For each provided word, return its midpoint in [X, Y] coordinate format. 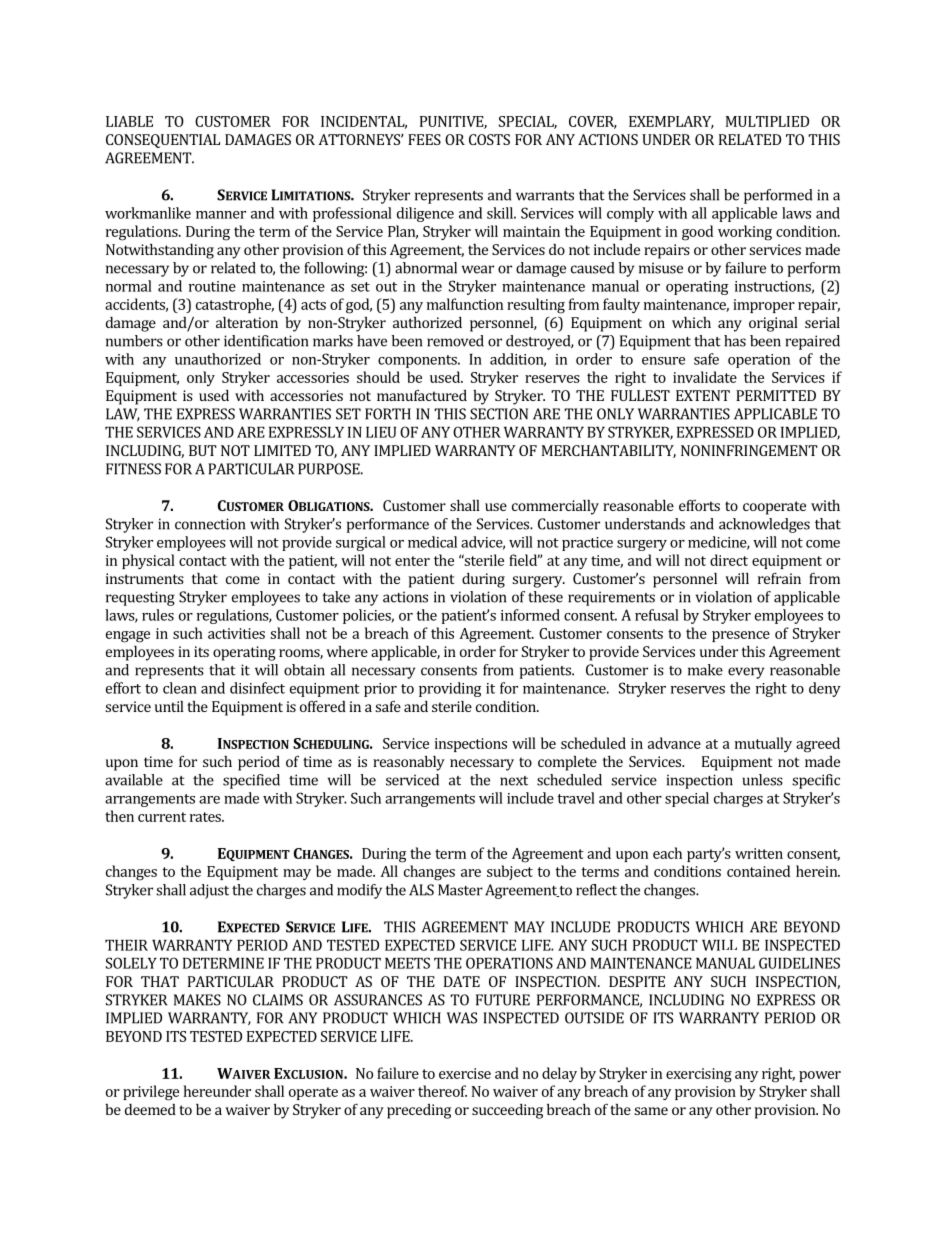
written [759, 853]
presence [741, 636]
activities [236, 633]
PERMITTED [776, 395]
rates [206, 817]
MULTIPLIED [767, 121]
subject [510, 872]
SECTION [499, 414]
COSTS [489, 139]
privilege [151, 1093]
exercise [465, 1073]
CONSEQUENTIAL [163, 141]
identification [266, 341]
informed [530, 615]
